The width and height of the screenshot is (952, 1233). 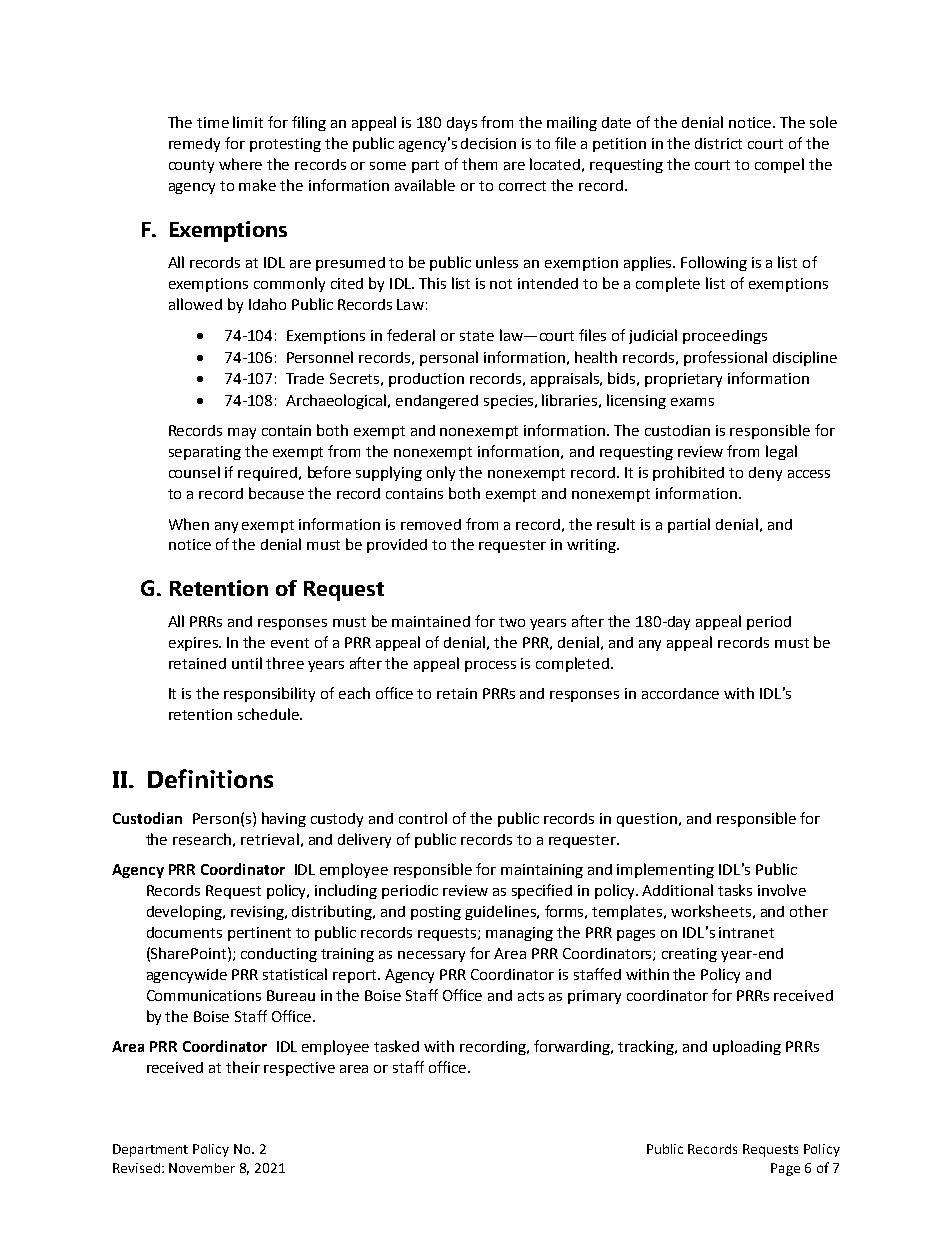 What do you see at coordinates (240, 164) in the screenshot?
I see `where` at bounding box center [240, 164].
